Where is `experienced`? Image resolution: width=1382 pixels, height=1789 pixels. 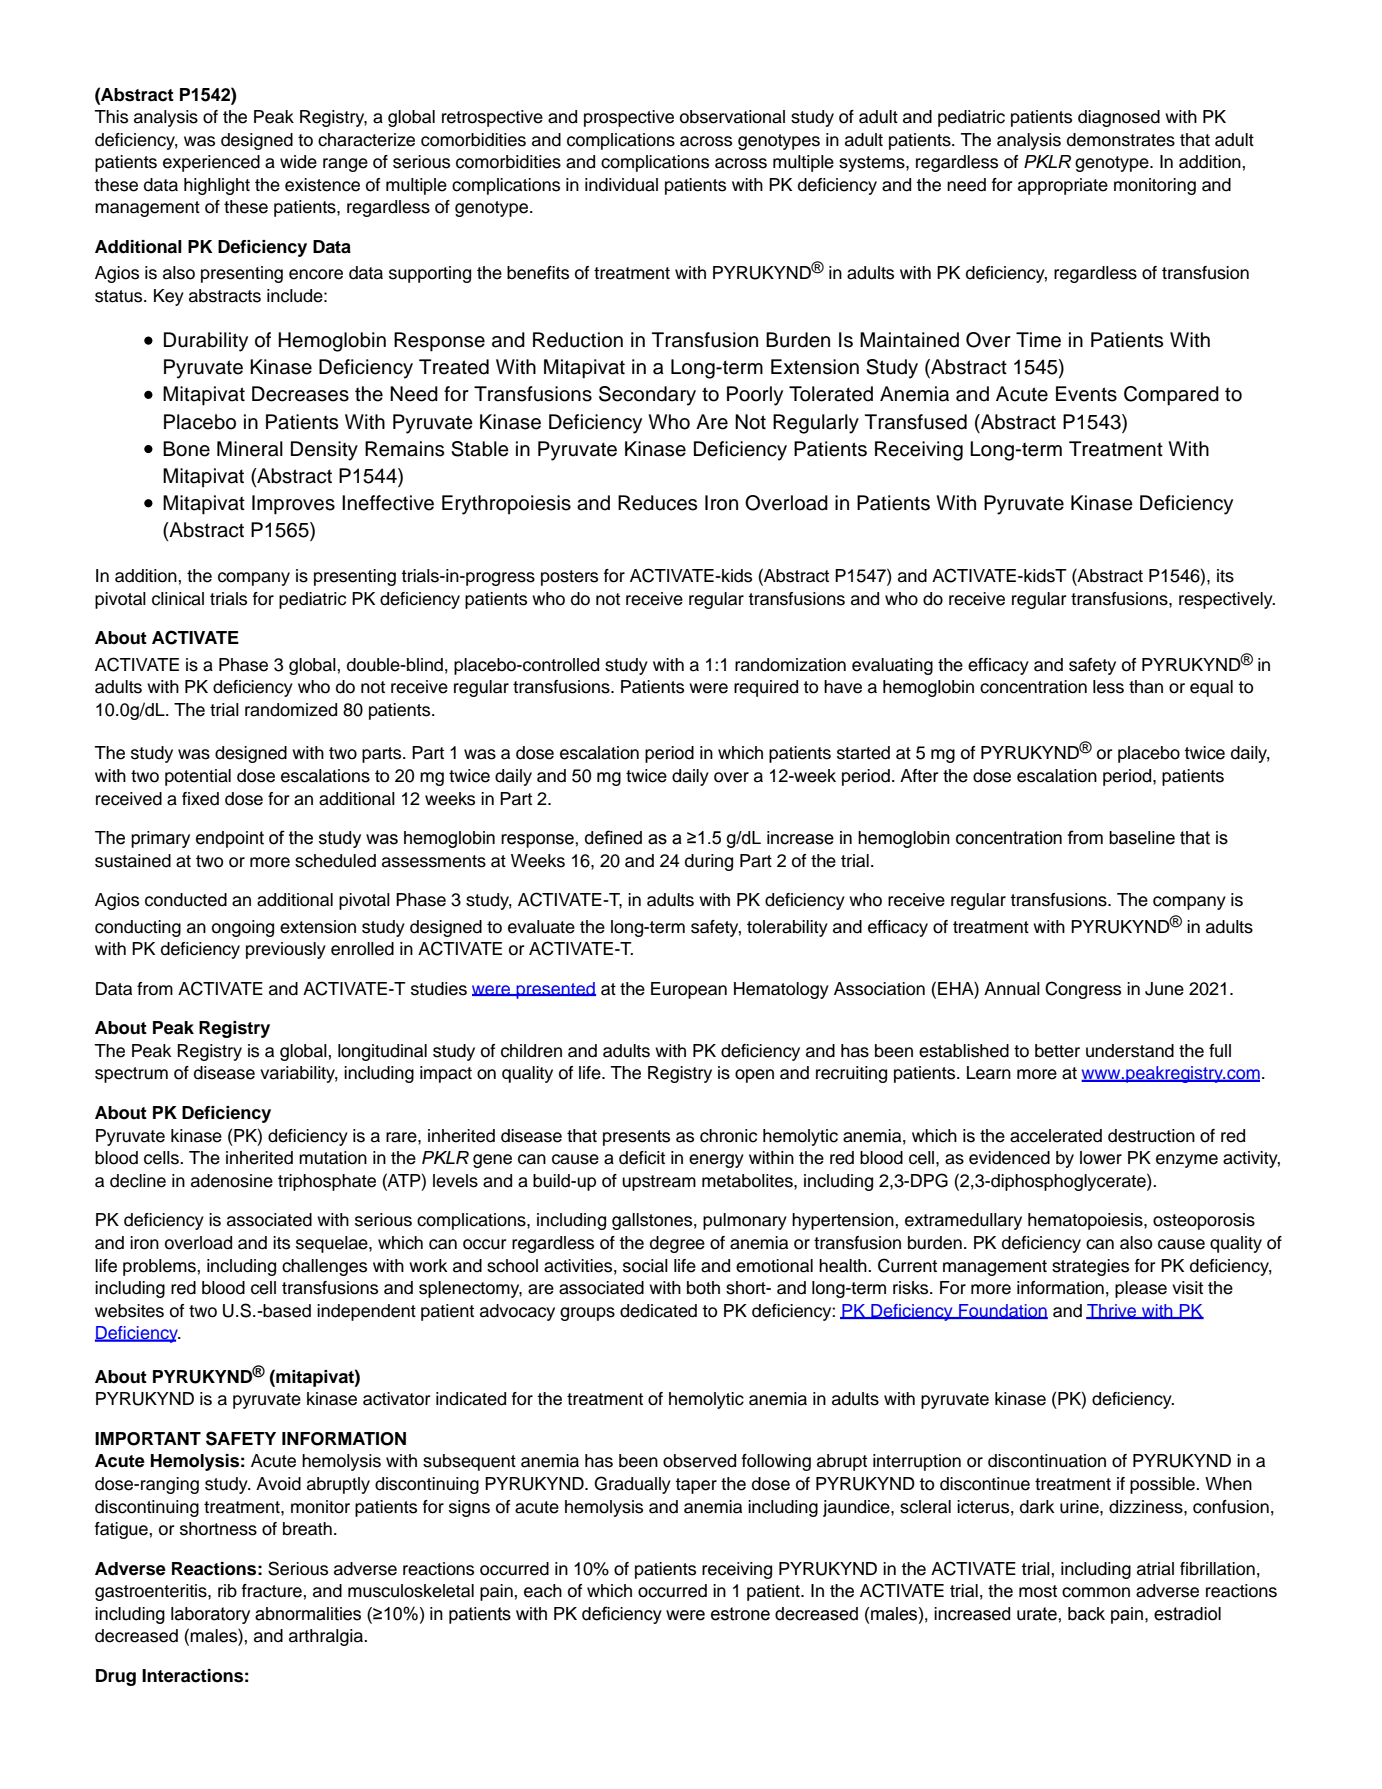
experienced is located at coordinates (211, 163).
